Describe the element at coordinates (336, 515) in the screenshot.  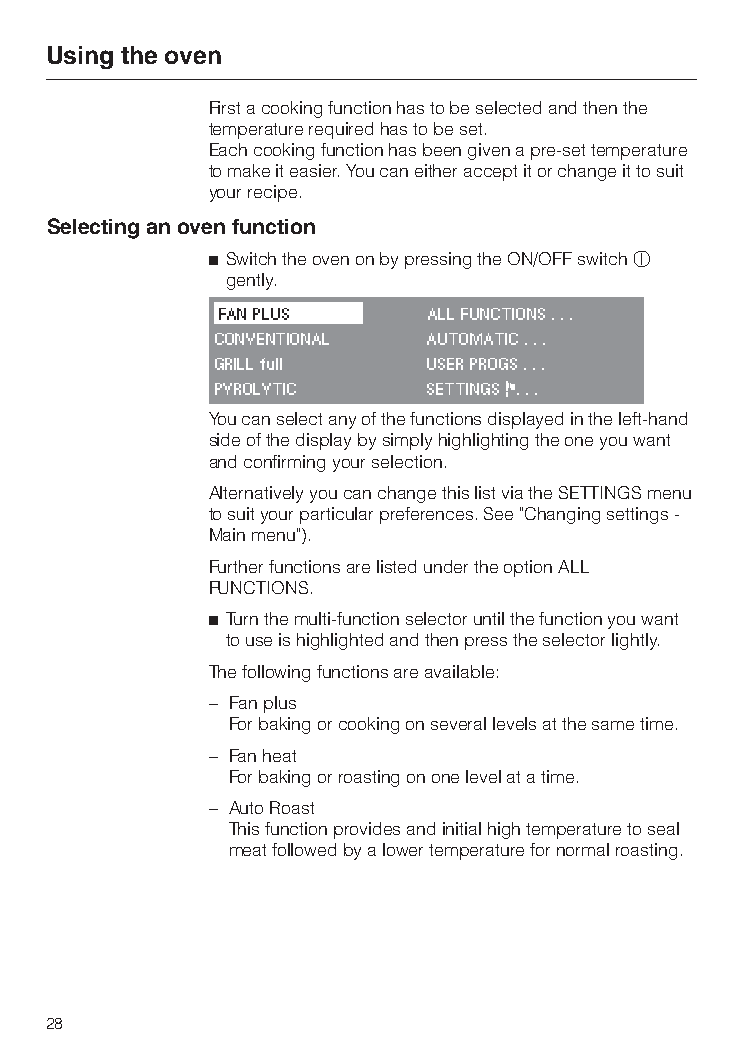
I see `particular` at that location.
